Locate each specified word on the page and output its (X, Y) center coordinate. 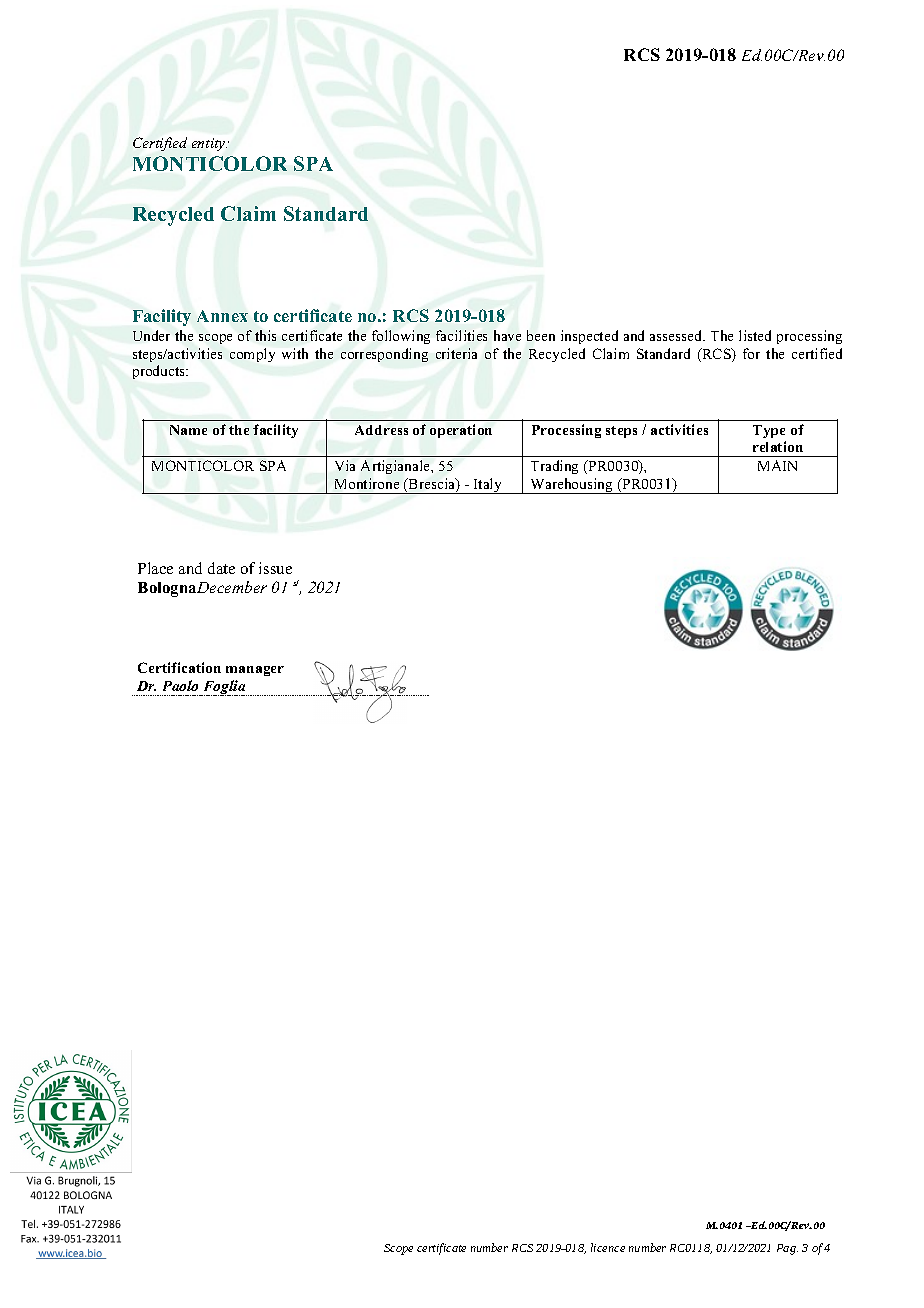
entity (209, 144)
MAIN (777, 465)
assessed (677, 335)
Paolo (180, 685)
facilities (461, 335)
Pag (787, 1249)
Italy (488, 486)
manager (255, 671)
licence (608, 1247)
